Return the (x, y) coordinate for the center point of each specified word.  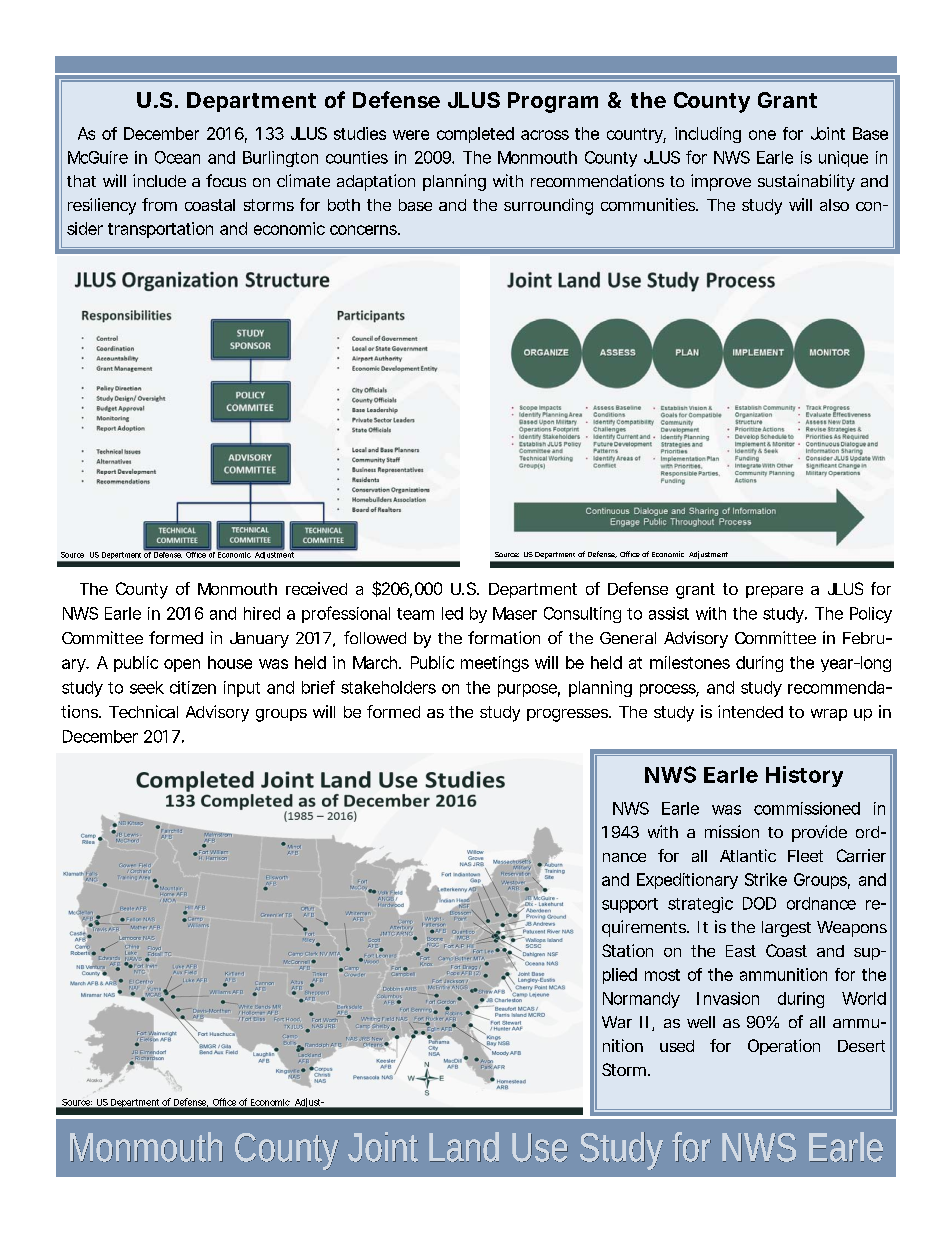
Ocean (177, 157)
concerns (365, 230)
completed (475, 135)
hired (262, 613)
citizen (193, 687)
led (452, 613)
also (834, 205)
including (708, 135)
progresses (569, 715)
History (804, 776)
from (159, 204)
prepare (774, 592)
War (617, 1022)
